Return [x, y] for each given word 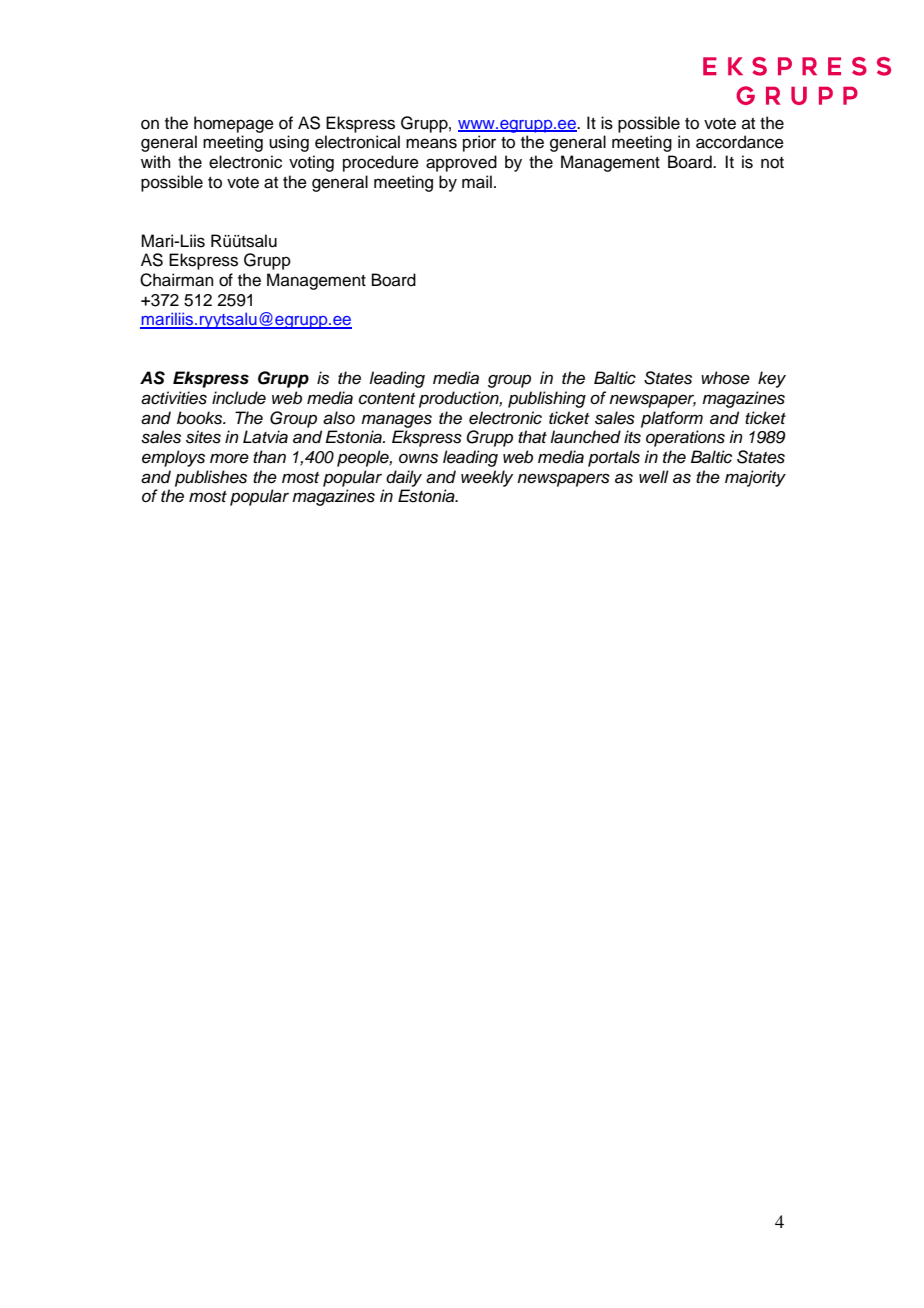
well [654, 477]
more [229, 458]
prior [479, 143]
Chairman [177, 280]
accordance [740, 142]
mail [477, 182]
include [239, 398]
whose [725, 378]
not [772, 163]
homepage [234, 124]
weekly [487, 478]
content [387, 399]
